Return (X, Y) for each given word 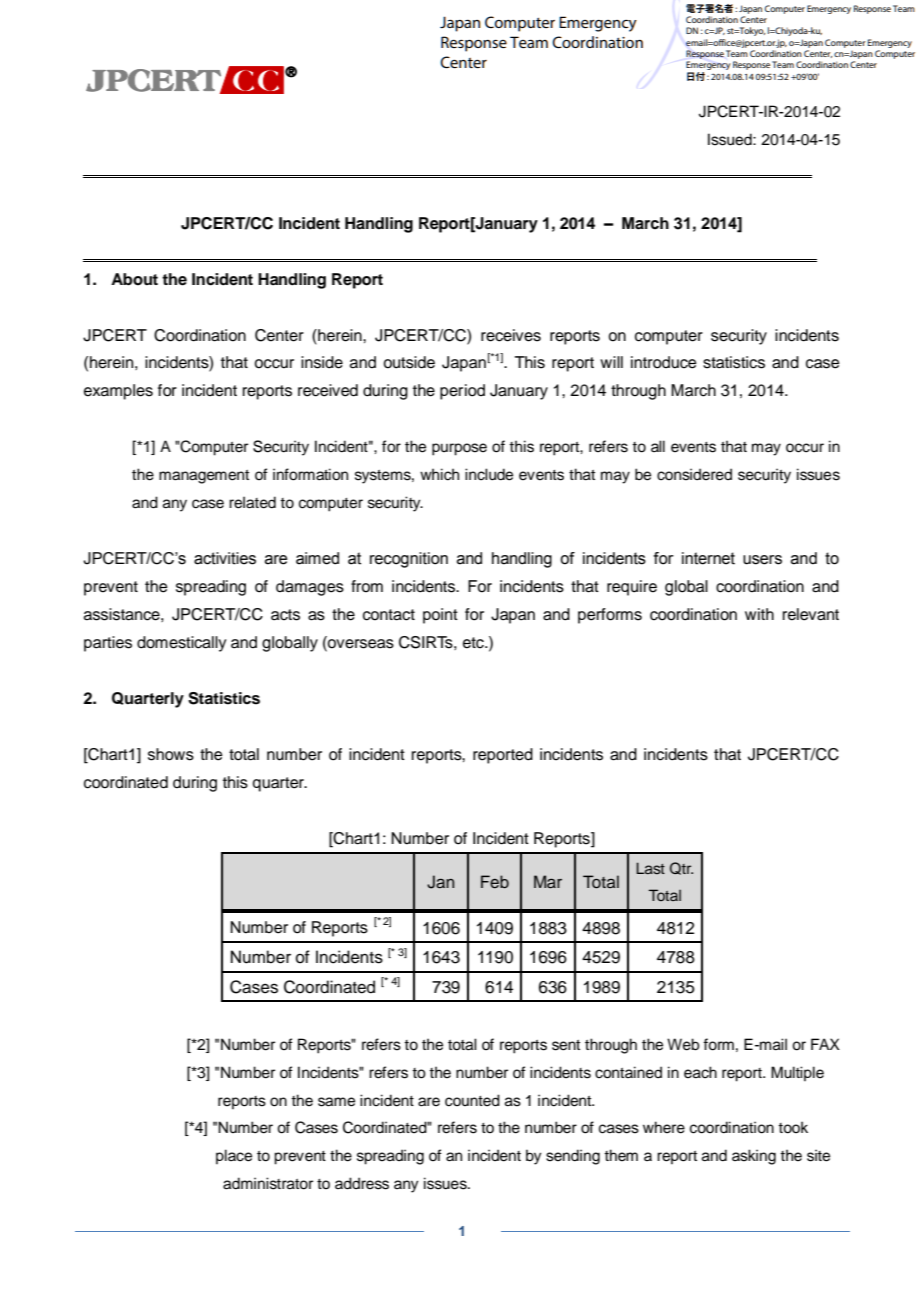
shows (171, 754)
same (336, 1102)
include (489, 474)
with (759, 614)
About (134, 279)
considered (694, 474)
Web (683, 1044)
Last (650, 868)
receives (511, 335)
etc (474, 643)
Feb (495, 882)
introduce (664, 362)
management (204, 477)
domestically (181, 644)
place (234, 1156)
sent (566, 1045)
